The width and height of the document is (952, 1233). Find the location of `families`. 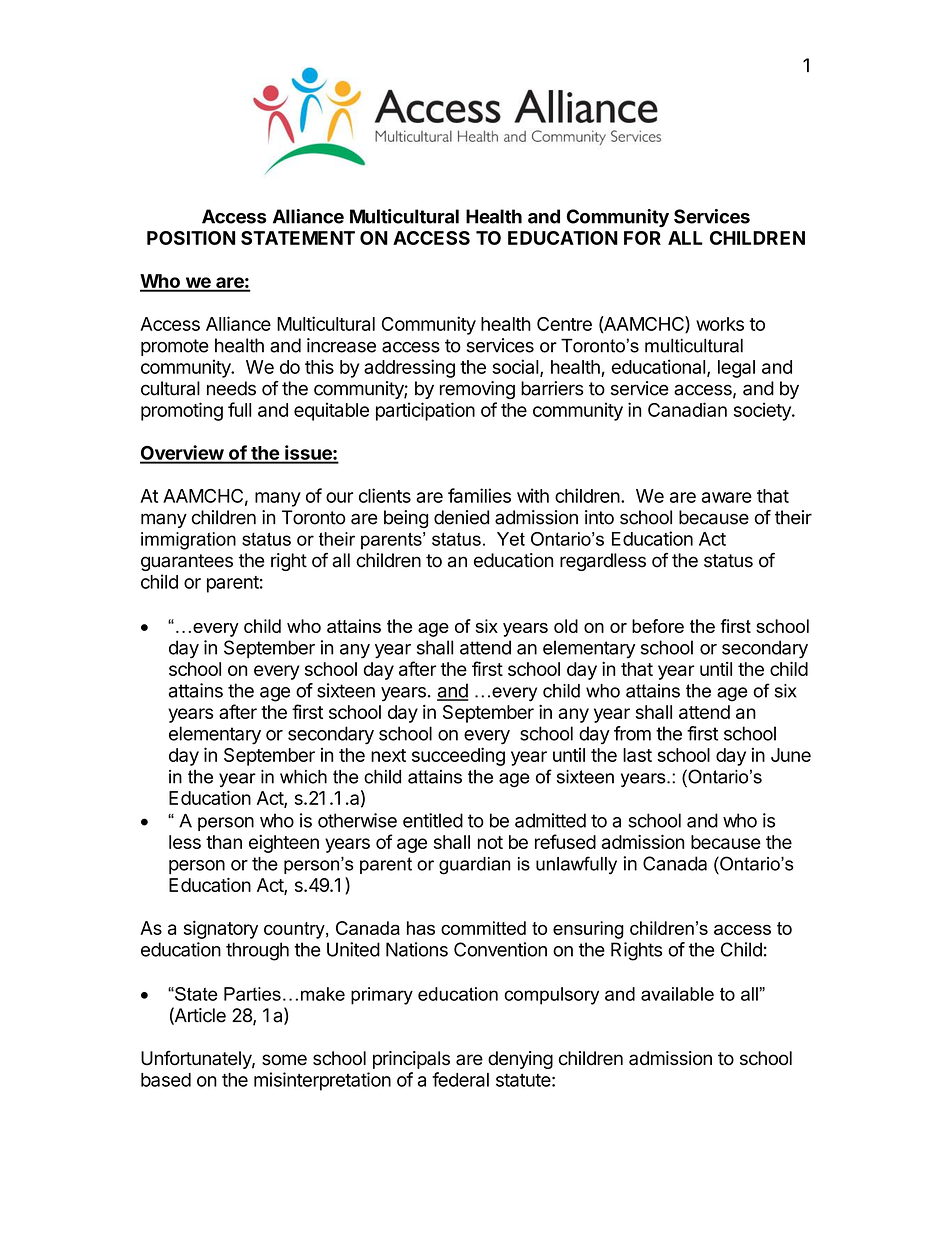

families is located at coordinates (479, 495).
